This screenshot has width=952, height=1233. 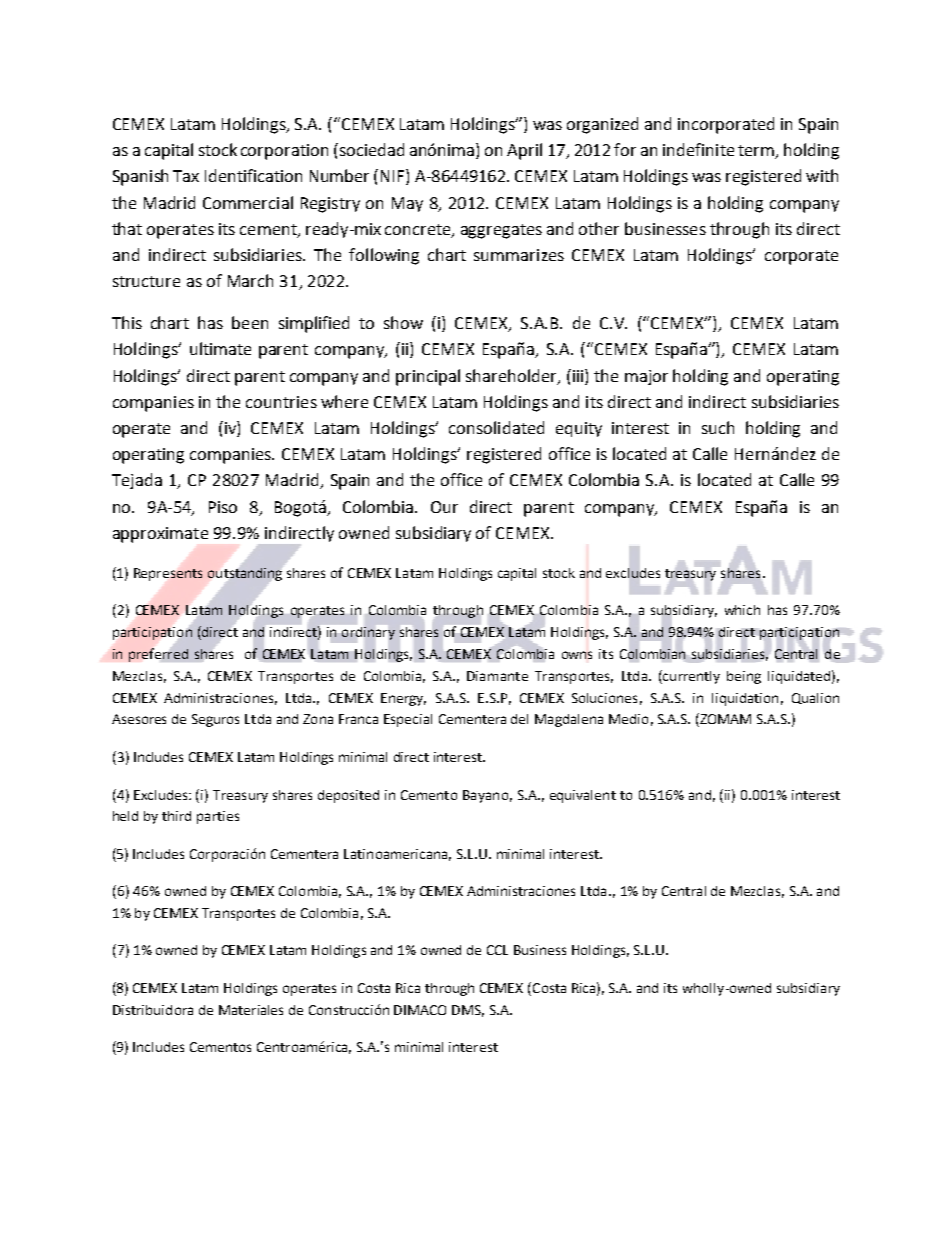 I want to click on liquidation, so click(x=745, y=699).
